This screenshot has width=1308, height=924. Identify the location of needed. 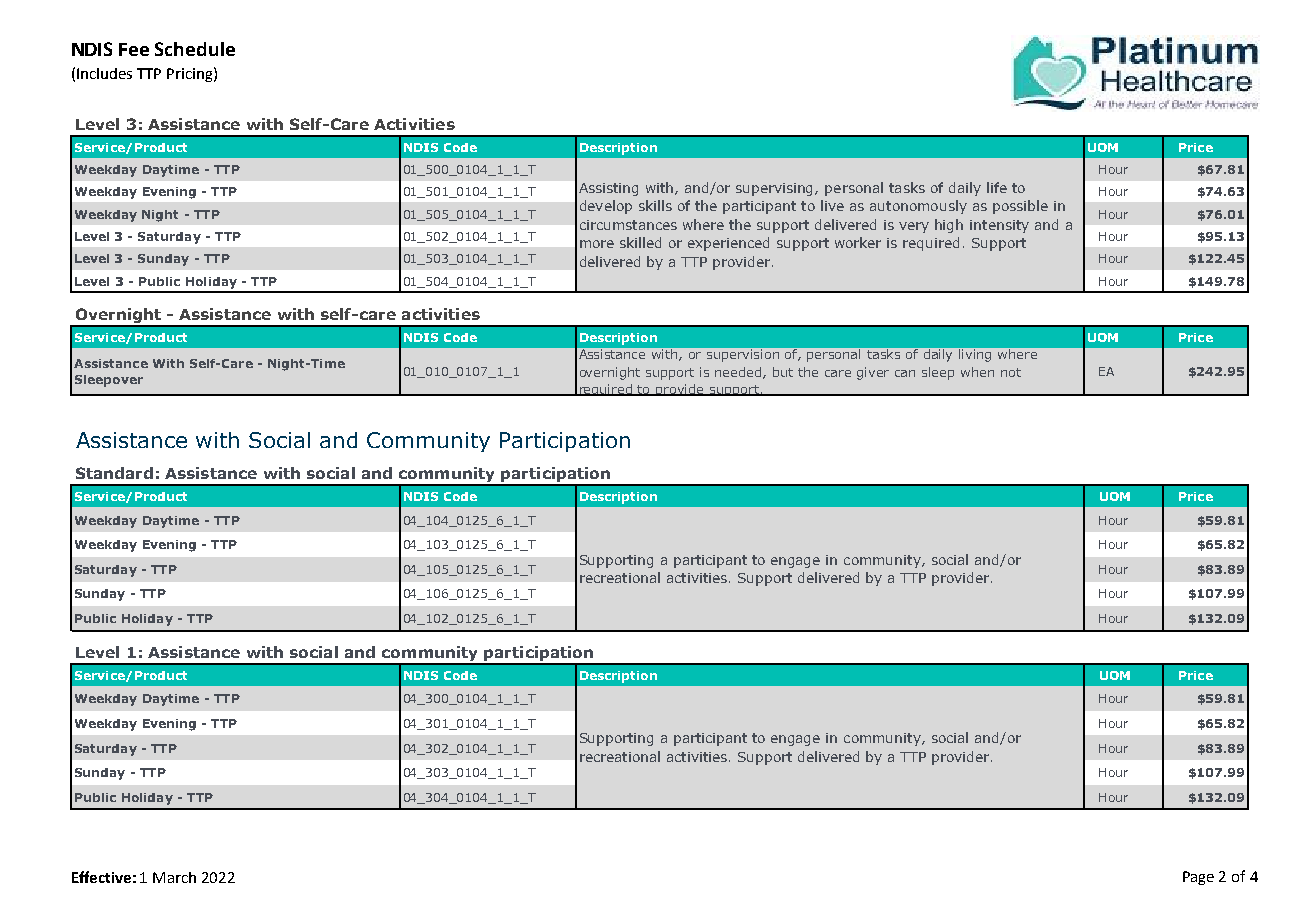
(739, 373).
